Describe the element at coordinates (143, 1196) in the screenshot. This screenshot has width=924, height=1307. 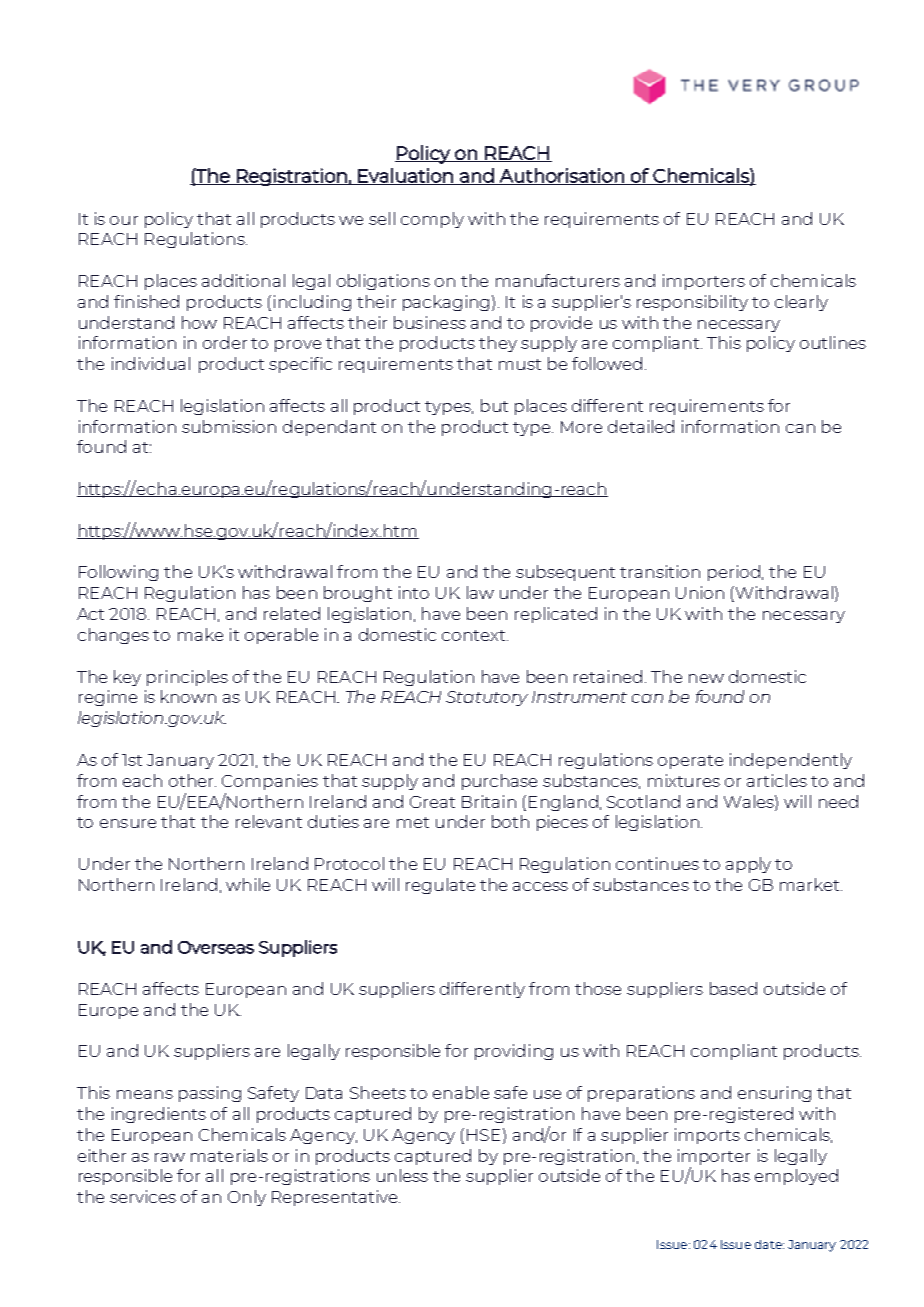
I see `services` at that location.
